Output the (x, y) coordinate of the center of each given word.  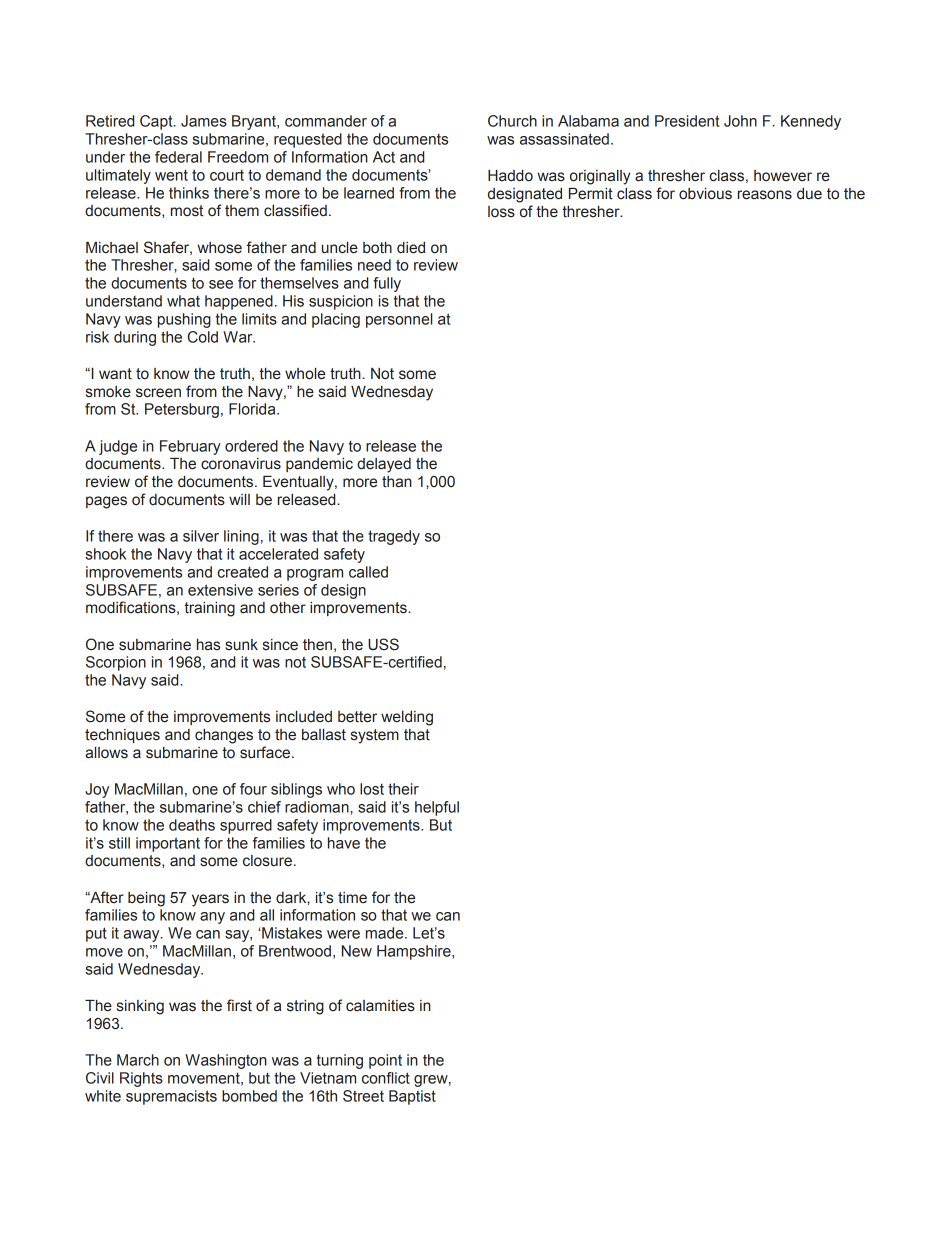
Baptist (412, 1097)
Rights (141, 1079)
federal (178, 157)
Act (384, 157)
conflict (386, 1078)
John (740, 121)
